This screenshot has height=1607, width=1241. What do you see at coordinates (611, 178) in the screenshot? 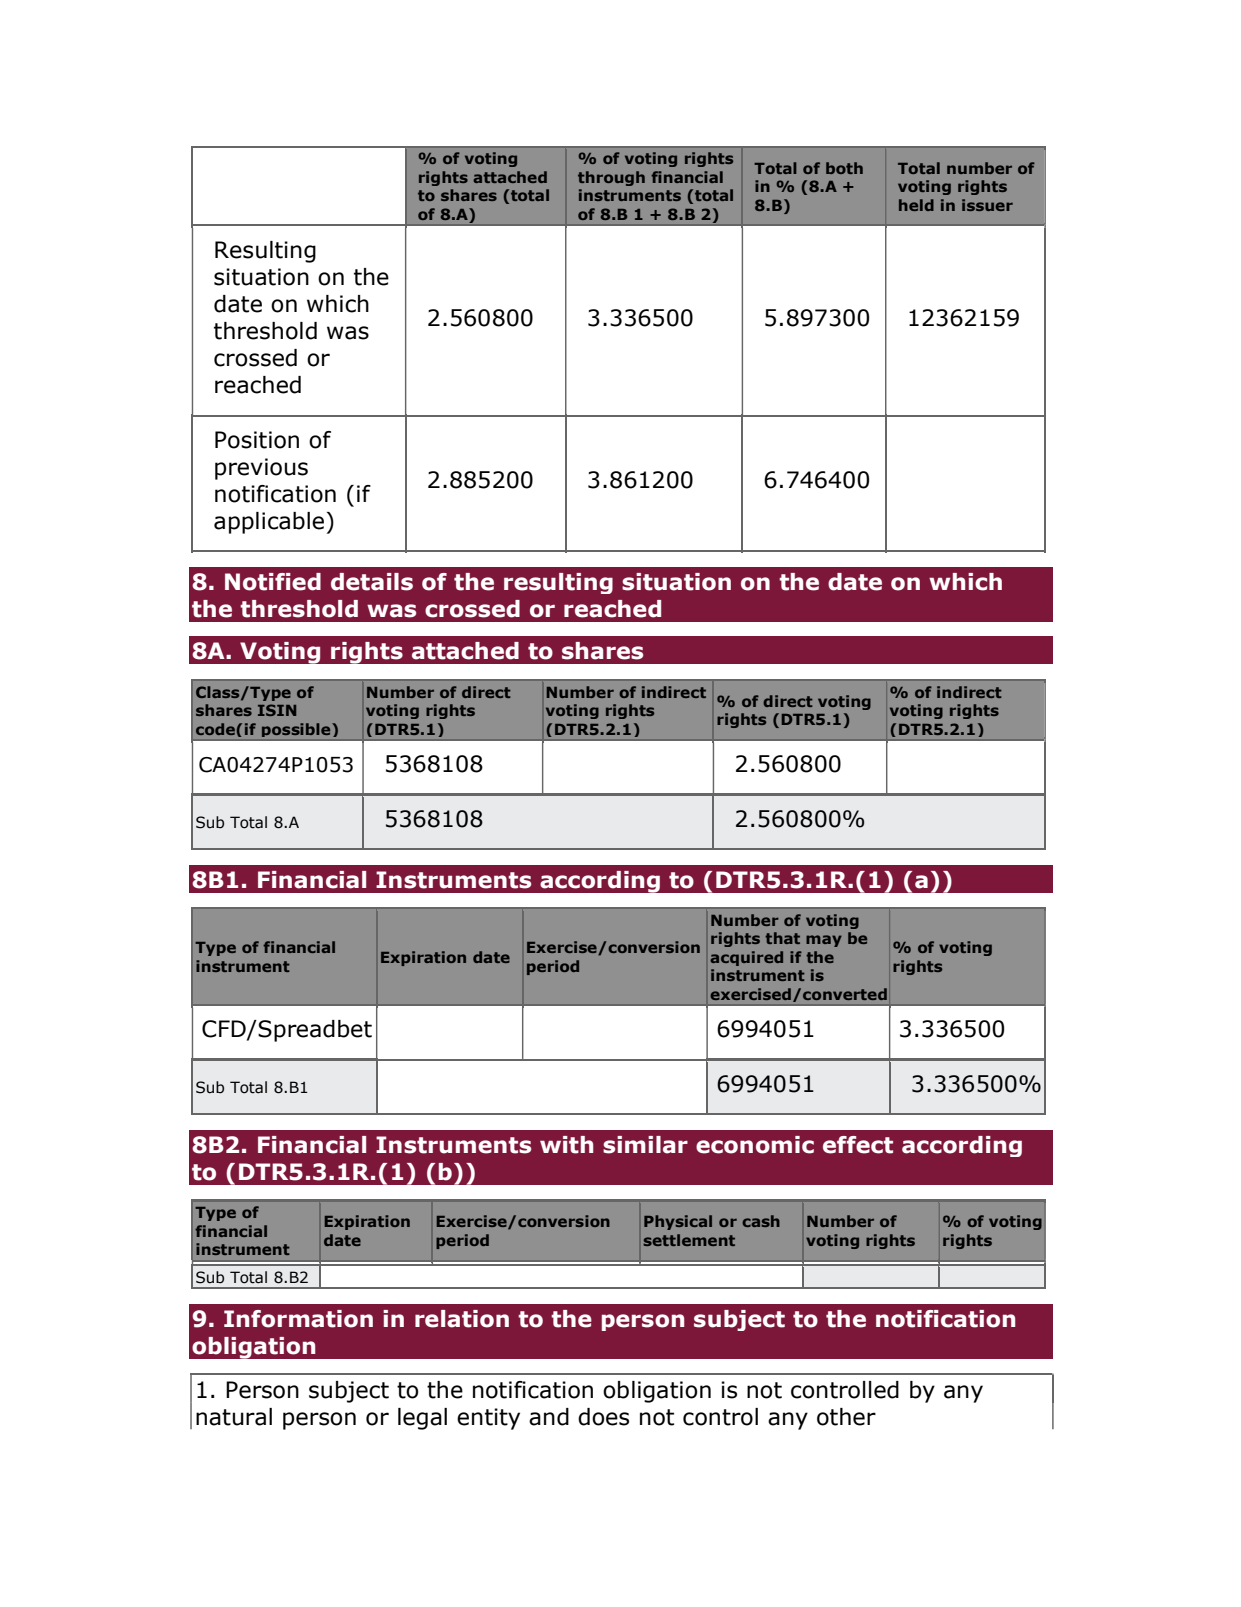
I see `through` at bounding box center [611, 178].
